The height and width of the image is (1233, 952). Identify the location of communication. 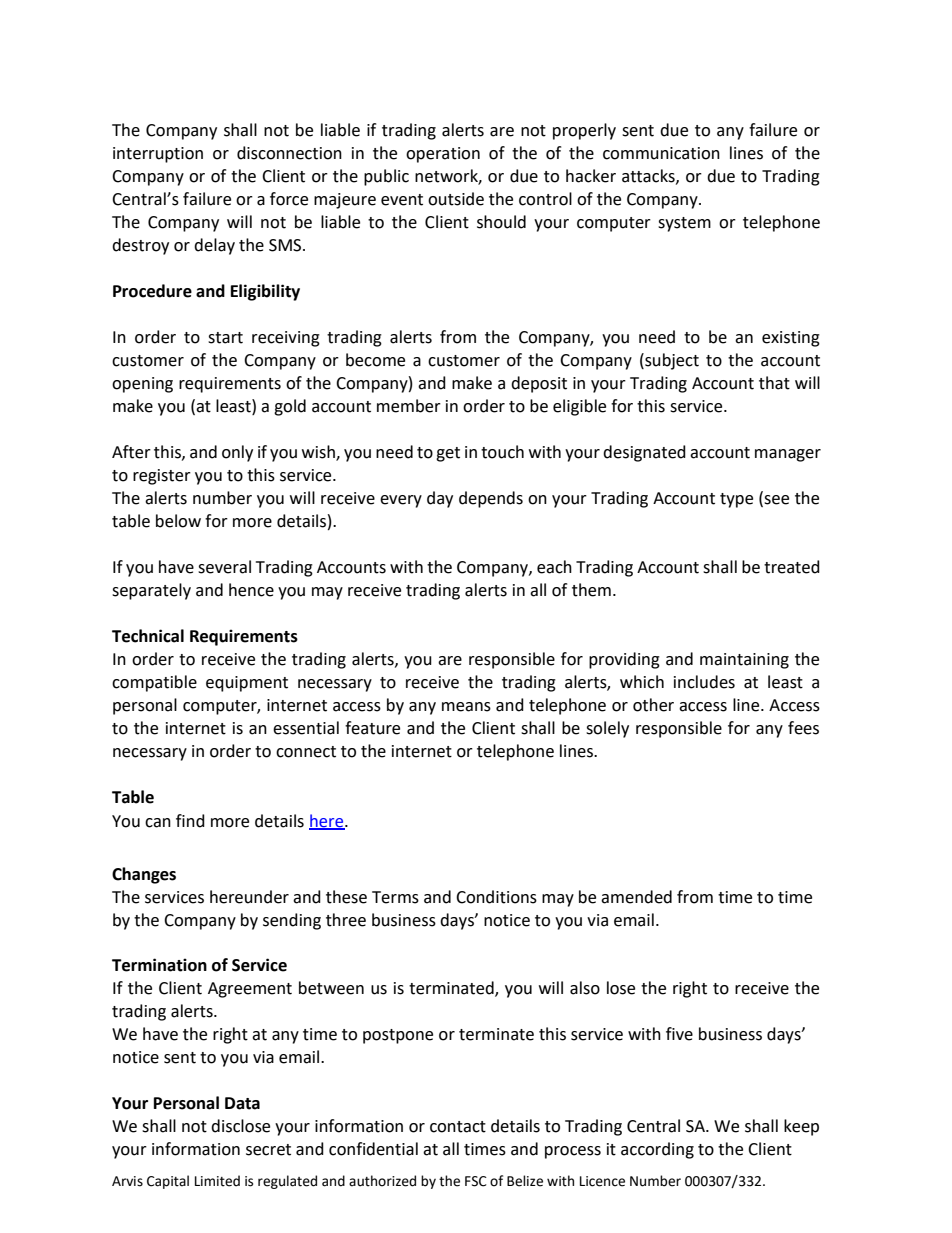
(661, 153).
